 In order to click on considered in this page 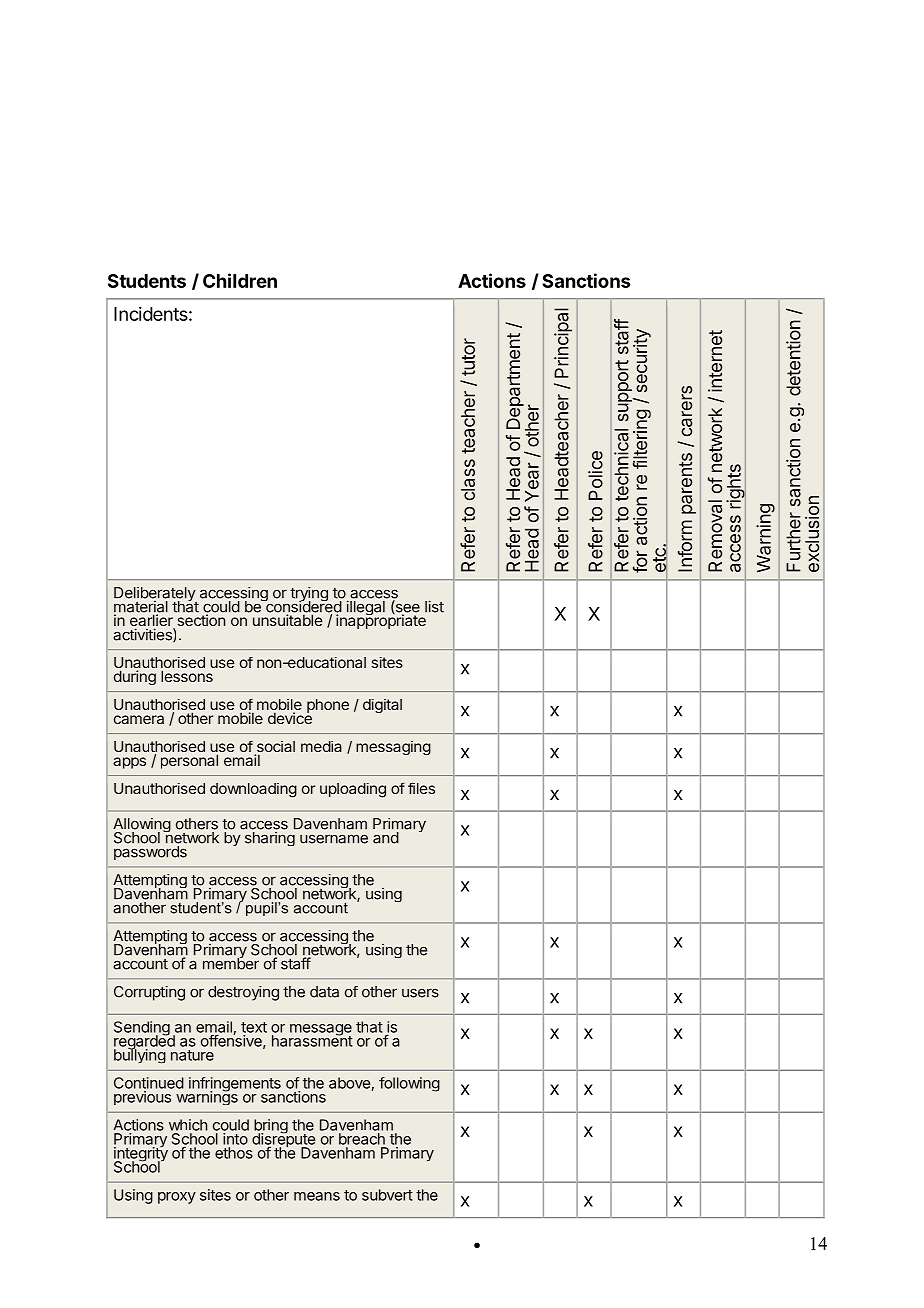, I will do `click(303, 607)`.
